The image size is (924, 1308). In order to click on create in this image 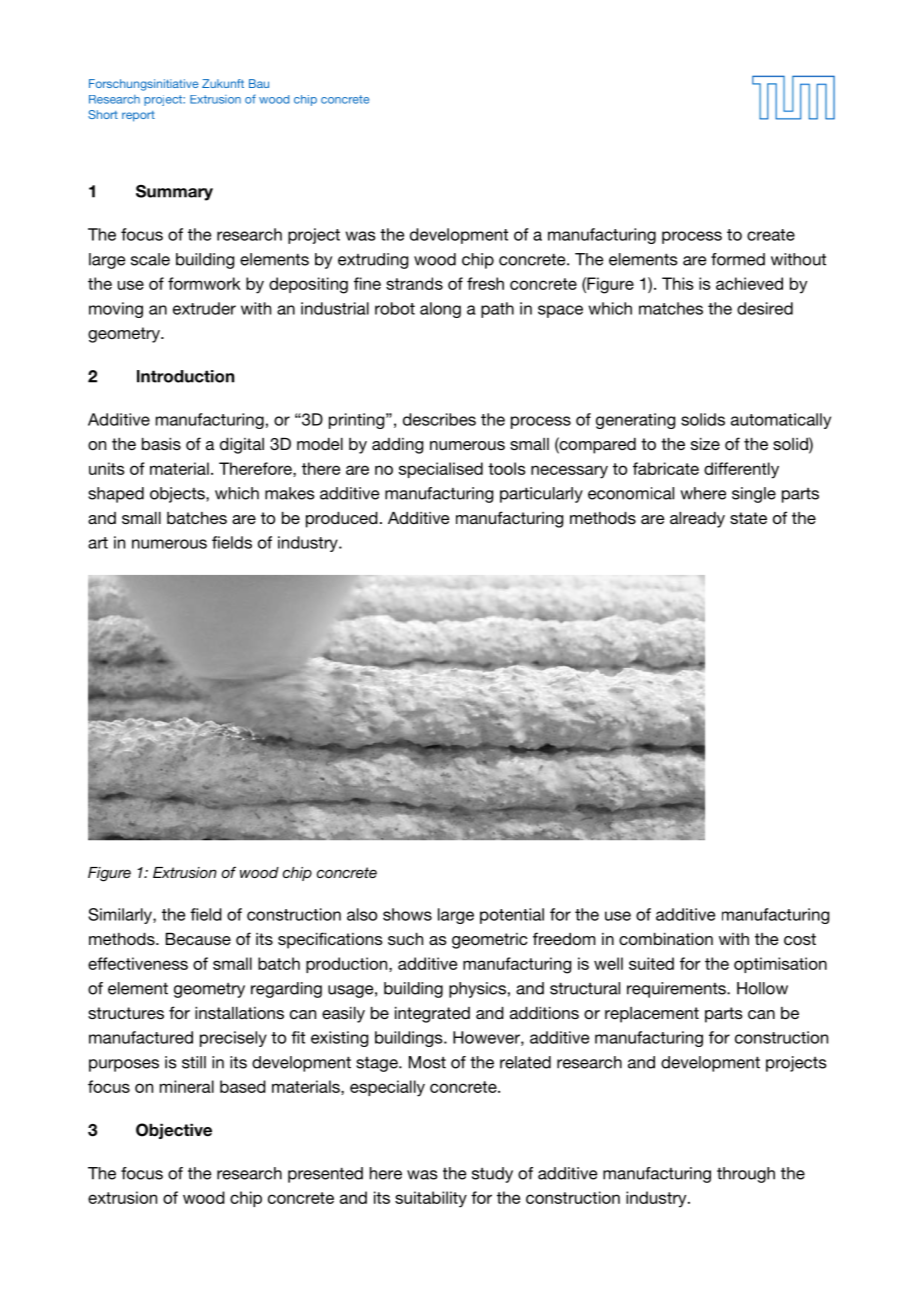, I will do `click(771, 235)`.
